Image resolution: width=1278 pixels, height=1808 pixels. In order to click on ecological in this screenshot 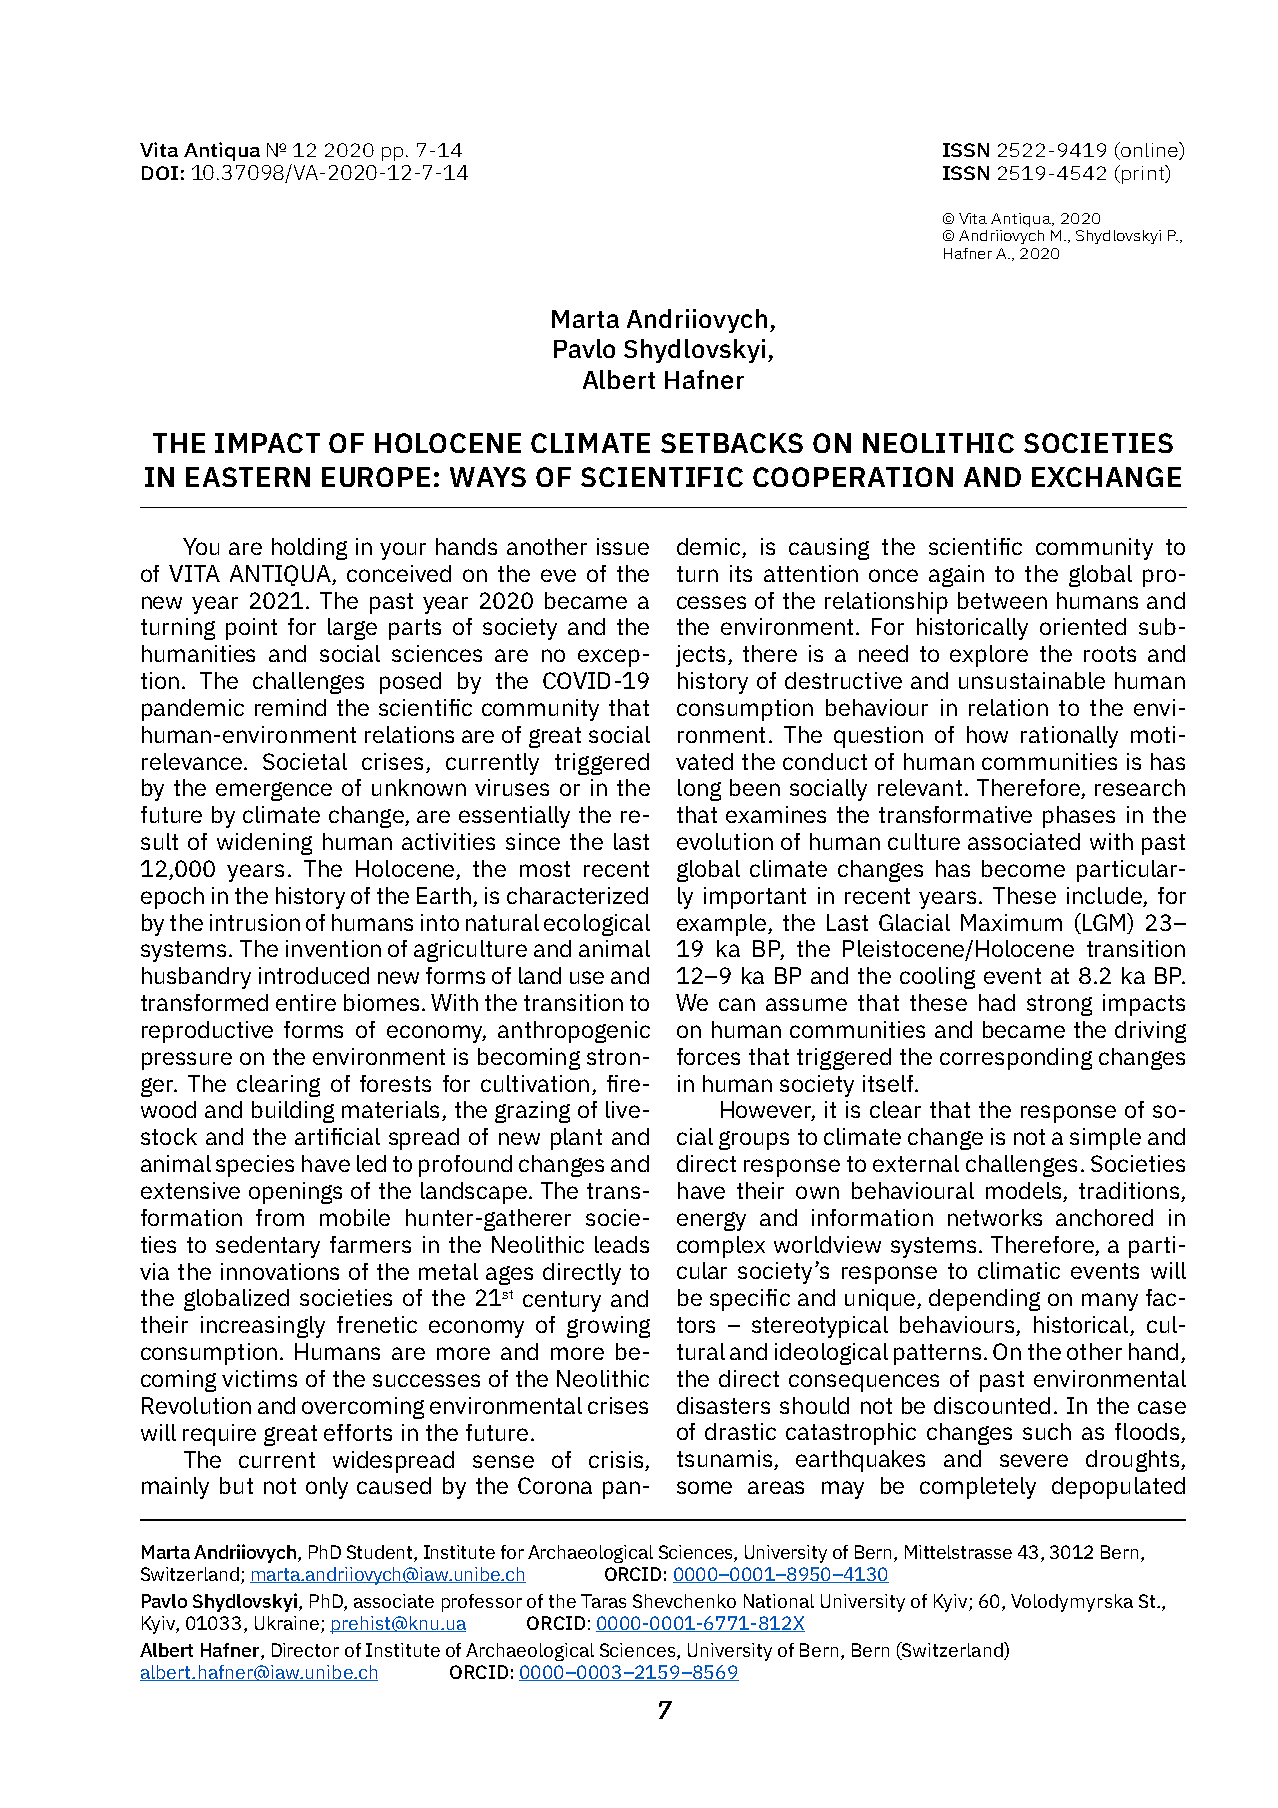, I will do `click(597, 925)`.
